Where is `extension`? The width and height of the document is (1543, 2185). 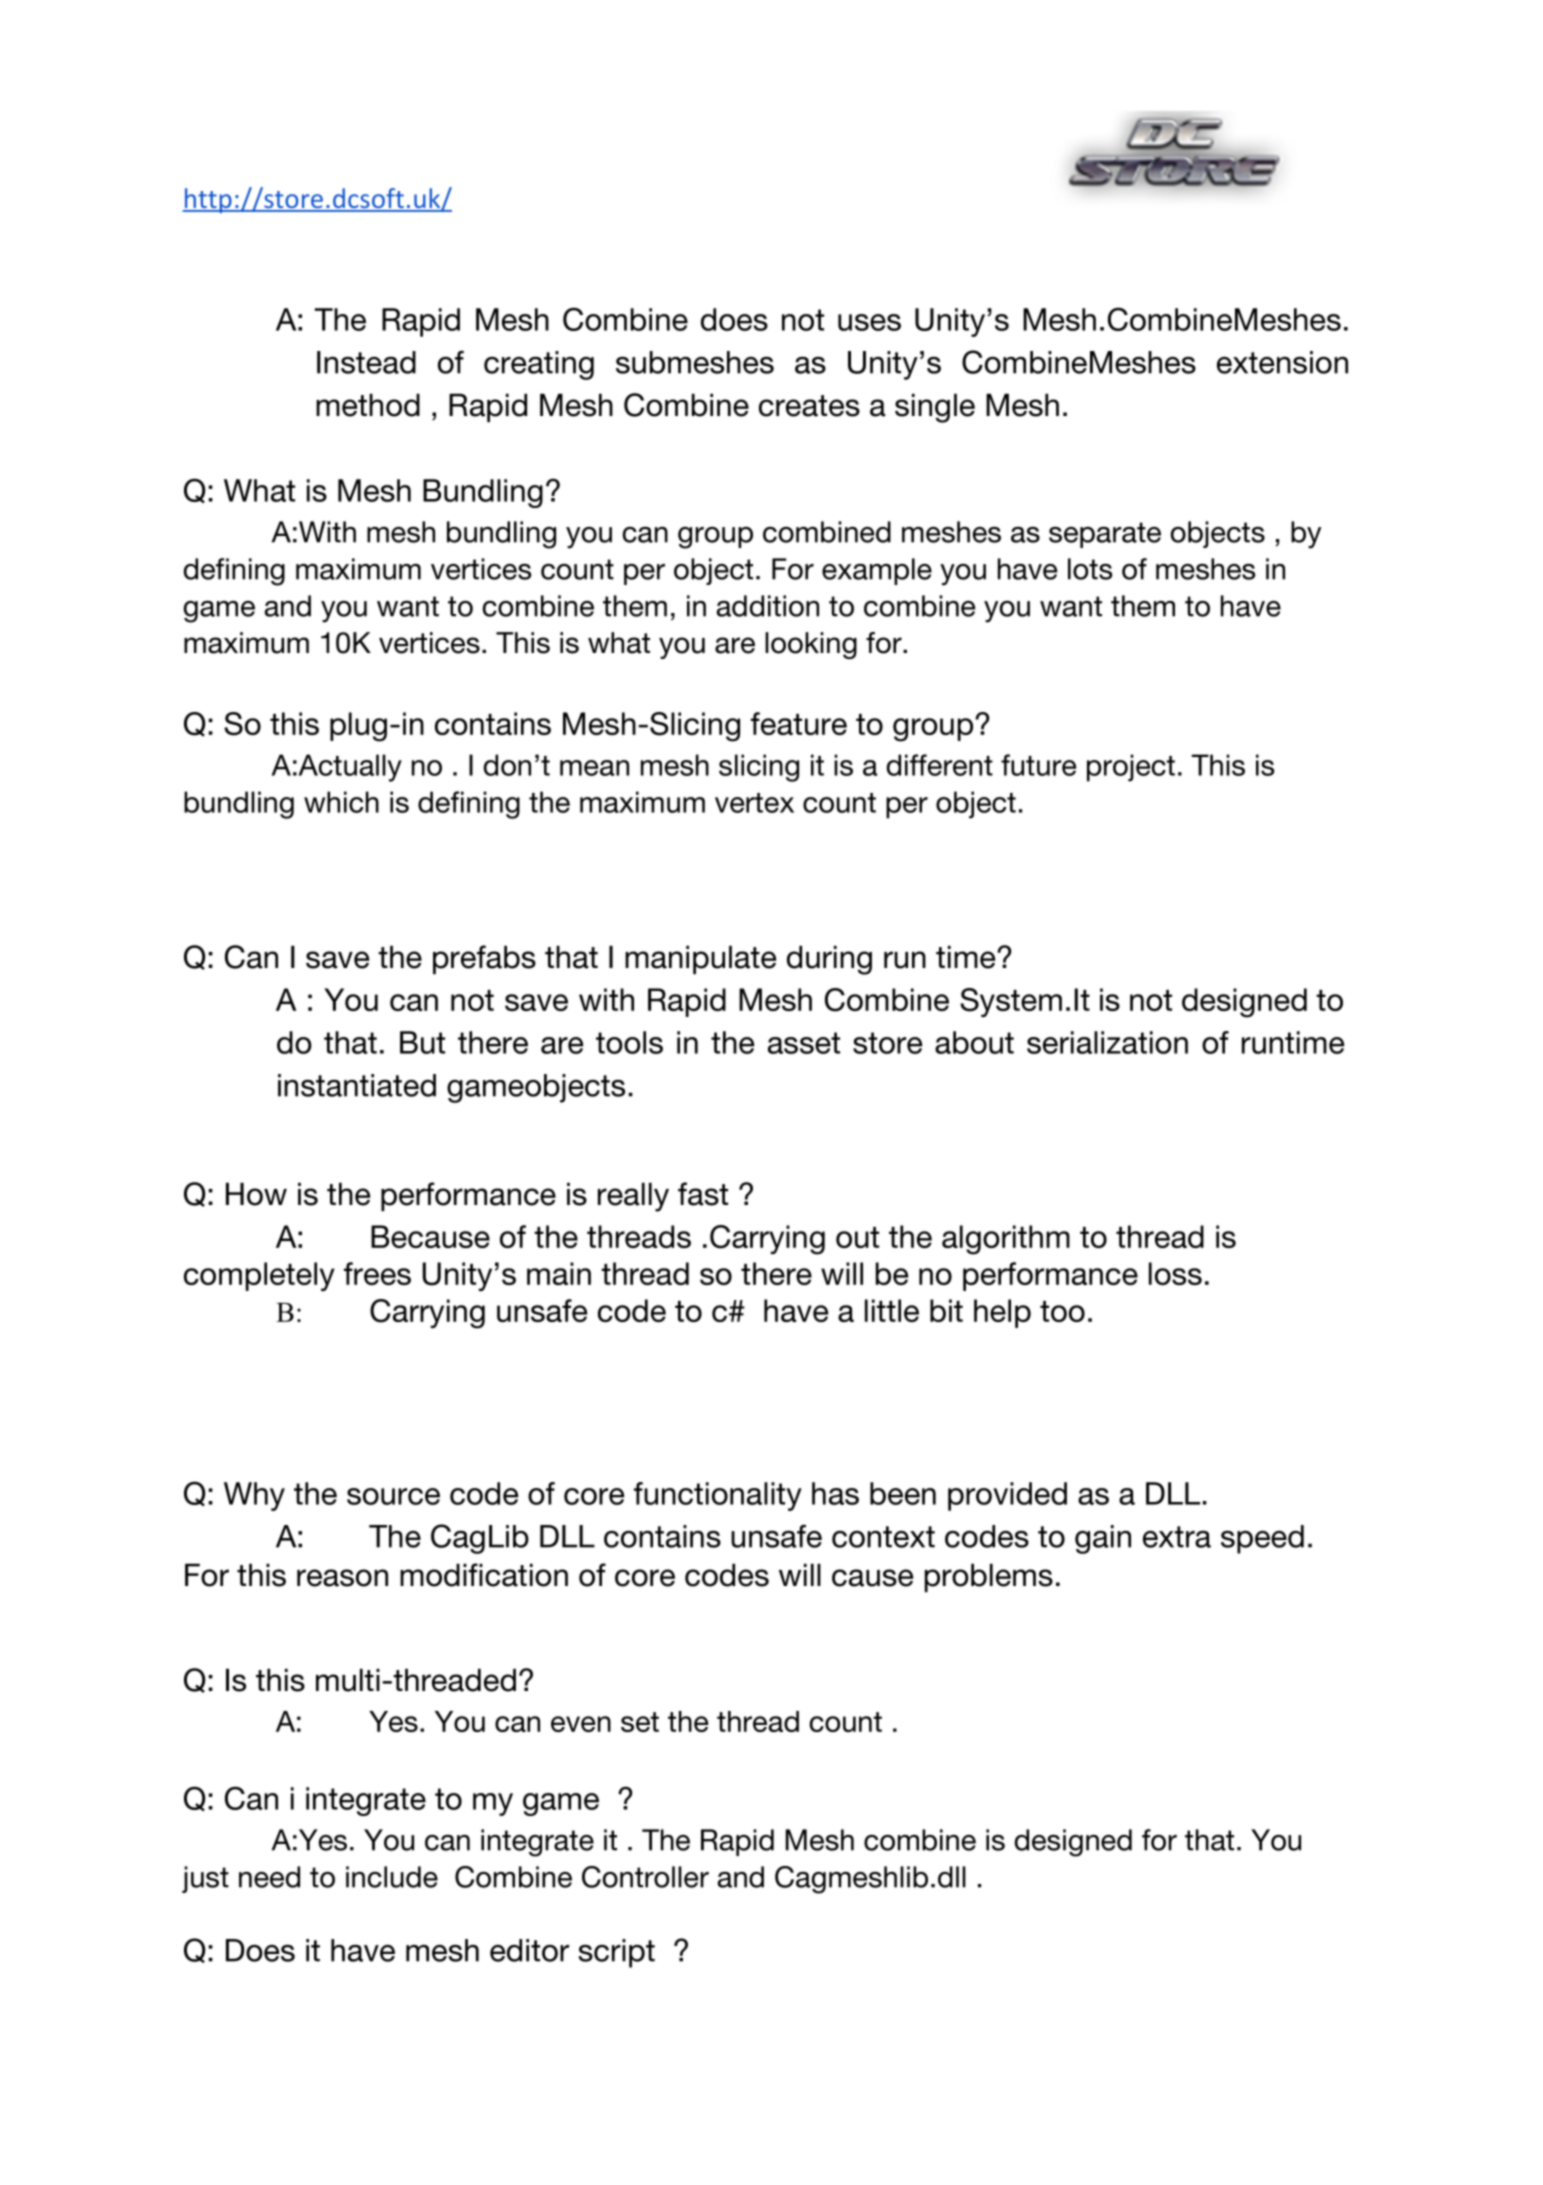 extension is located at coordinates (1282, 362).
